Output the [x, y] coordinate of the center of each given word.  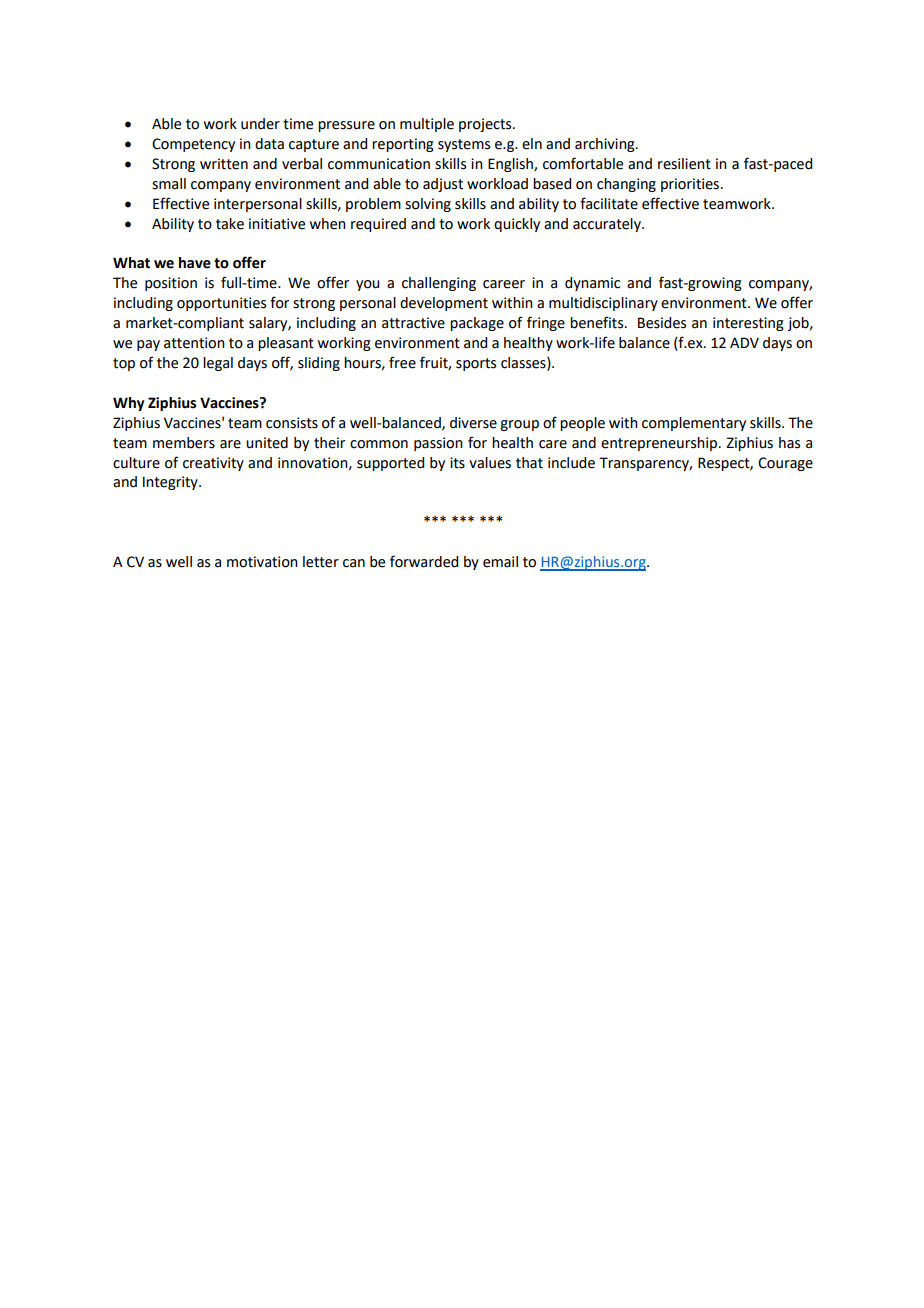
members [184, 443]
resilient [684, 164]
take [230, 224]
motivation [262, 562]
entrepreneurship [659, 444]
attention [194, 343]
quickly [517, 225]
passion [438, 444]
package [477, 324]
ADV [744, 342]
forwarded [424, 561]
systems [464, 145]
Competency [193, 145]
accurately [608, 225]
